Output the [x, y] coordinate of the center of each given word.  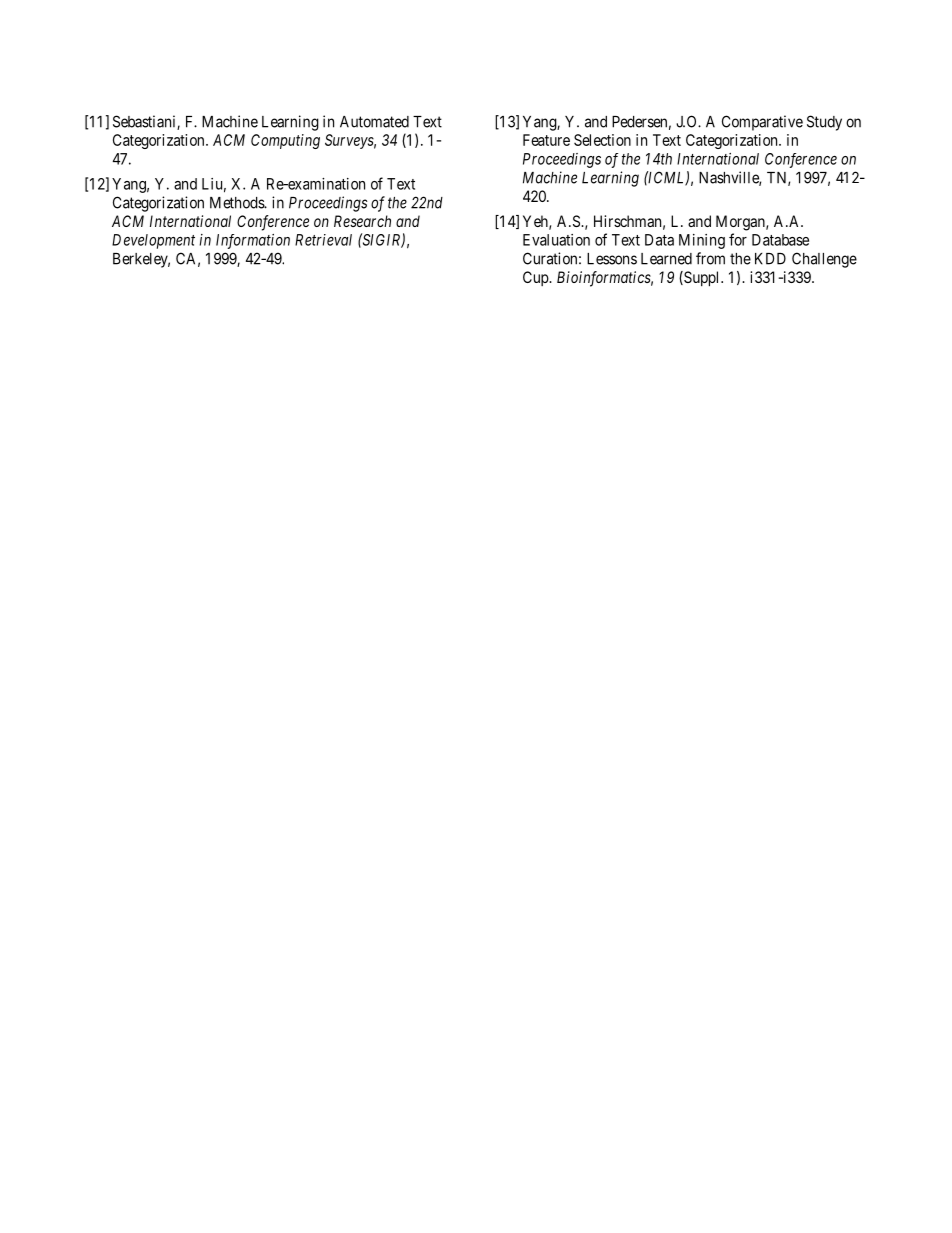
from [710, 258]
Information [253, 241]
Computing [285, 141]
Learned [666, 259]
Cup [536, 278]
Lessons [612, 259]
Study [824, 123]
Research [362, 221]
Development [153, 241]
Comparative [762, 123]
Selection [602, 140]
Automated [374, 122]
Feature [546, 140]
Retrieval [323, 240]
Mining [702, 241]
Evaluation [556, 240]
